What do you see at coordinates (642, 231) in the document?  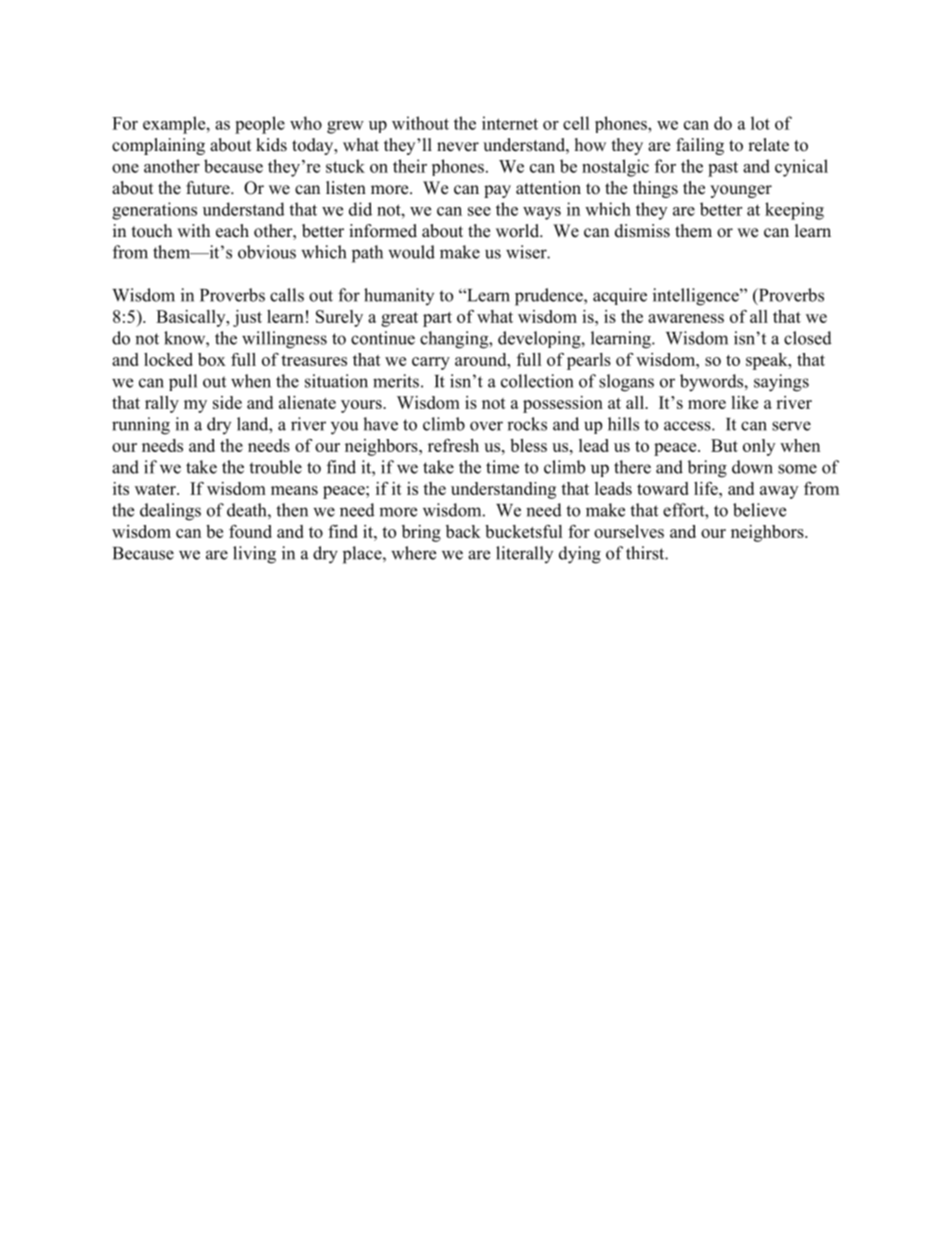 I see `dismiss` at bounding box center [642, 231].
